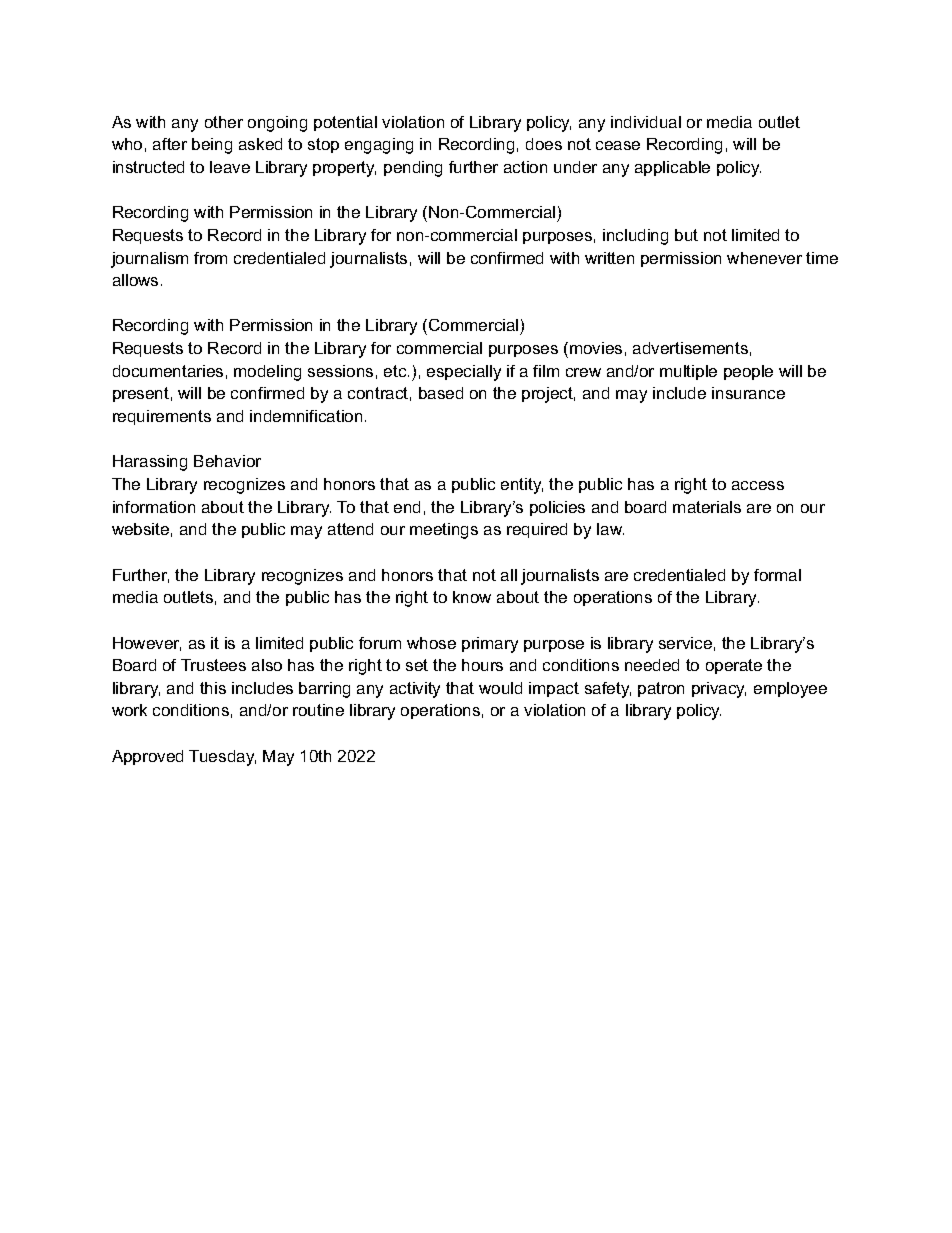  I want to click on documentaries, so click(168, 371).
